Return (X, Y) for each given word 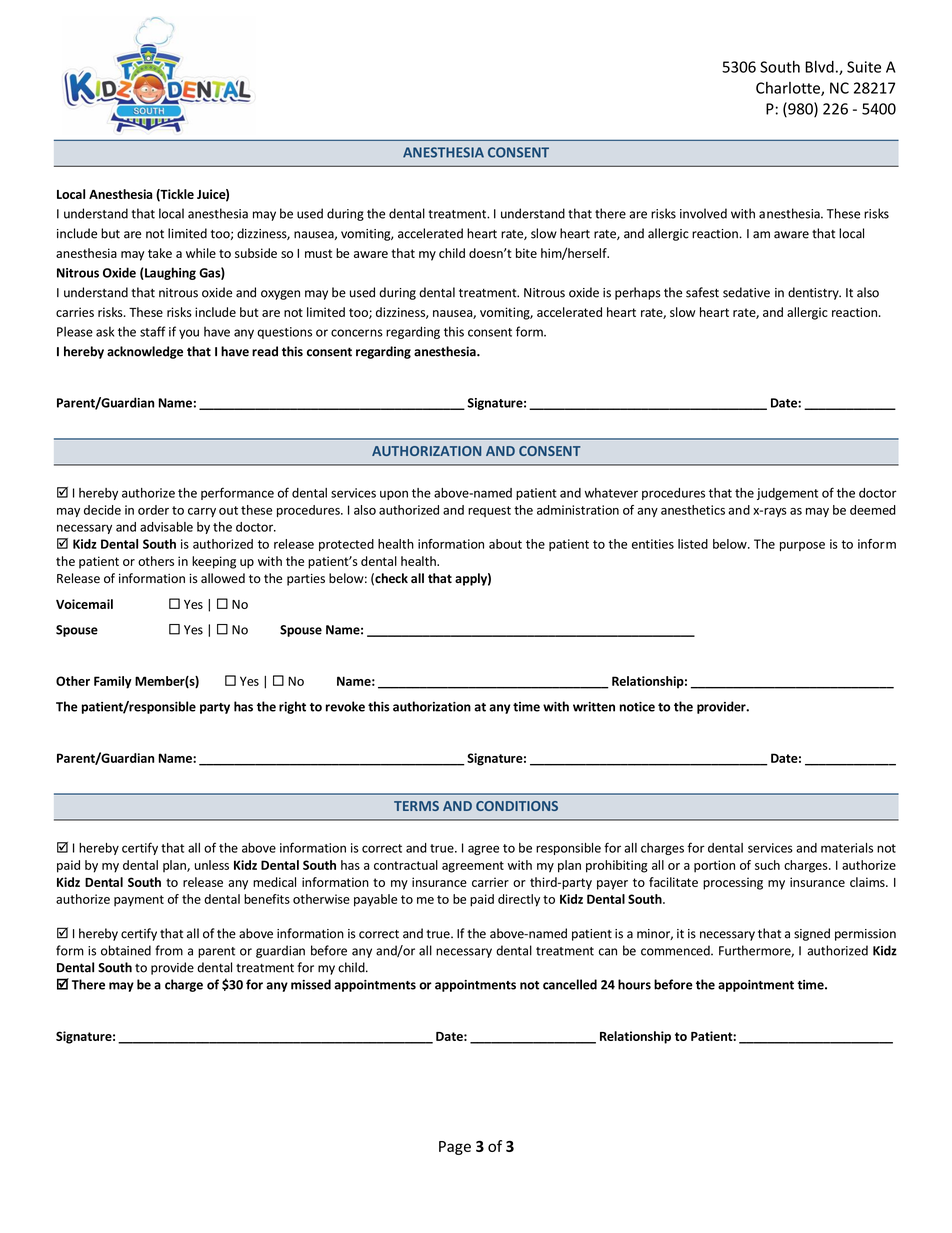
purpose (802, 546)
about (505, 544)
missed (311, 984)
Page (455, 1148)
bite (526, 253)
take (160, 253)
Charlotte (789, 89)
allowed (223, 578)
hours (634, 984)
